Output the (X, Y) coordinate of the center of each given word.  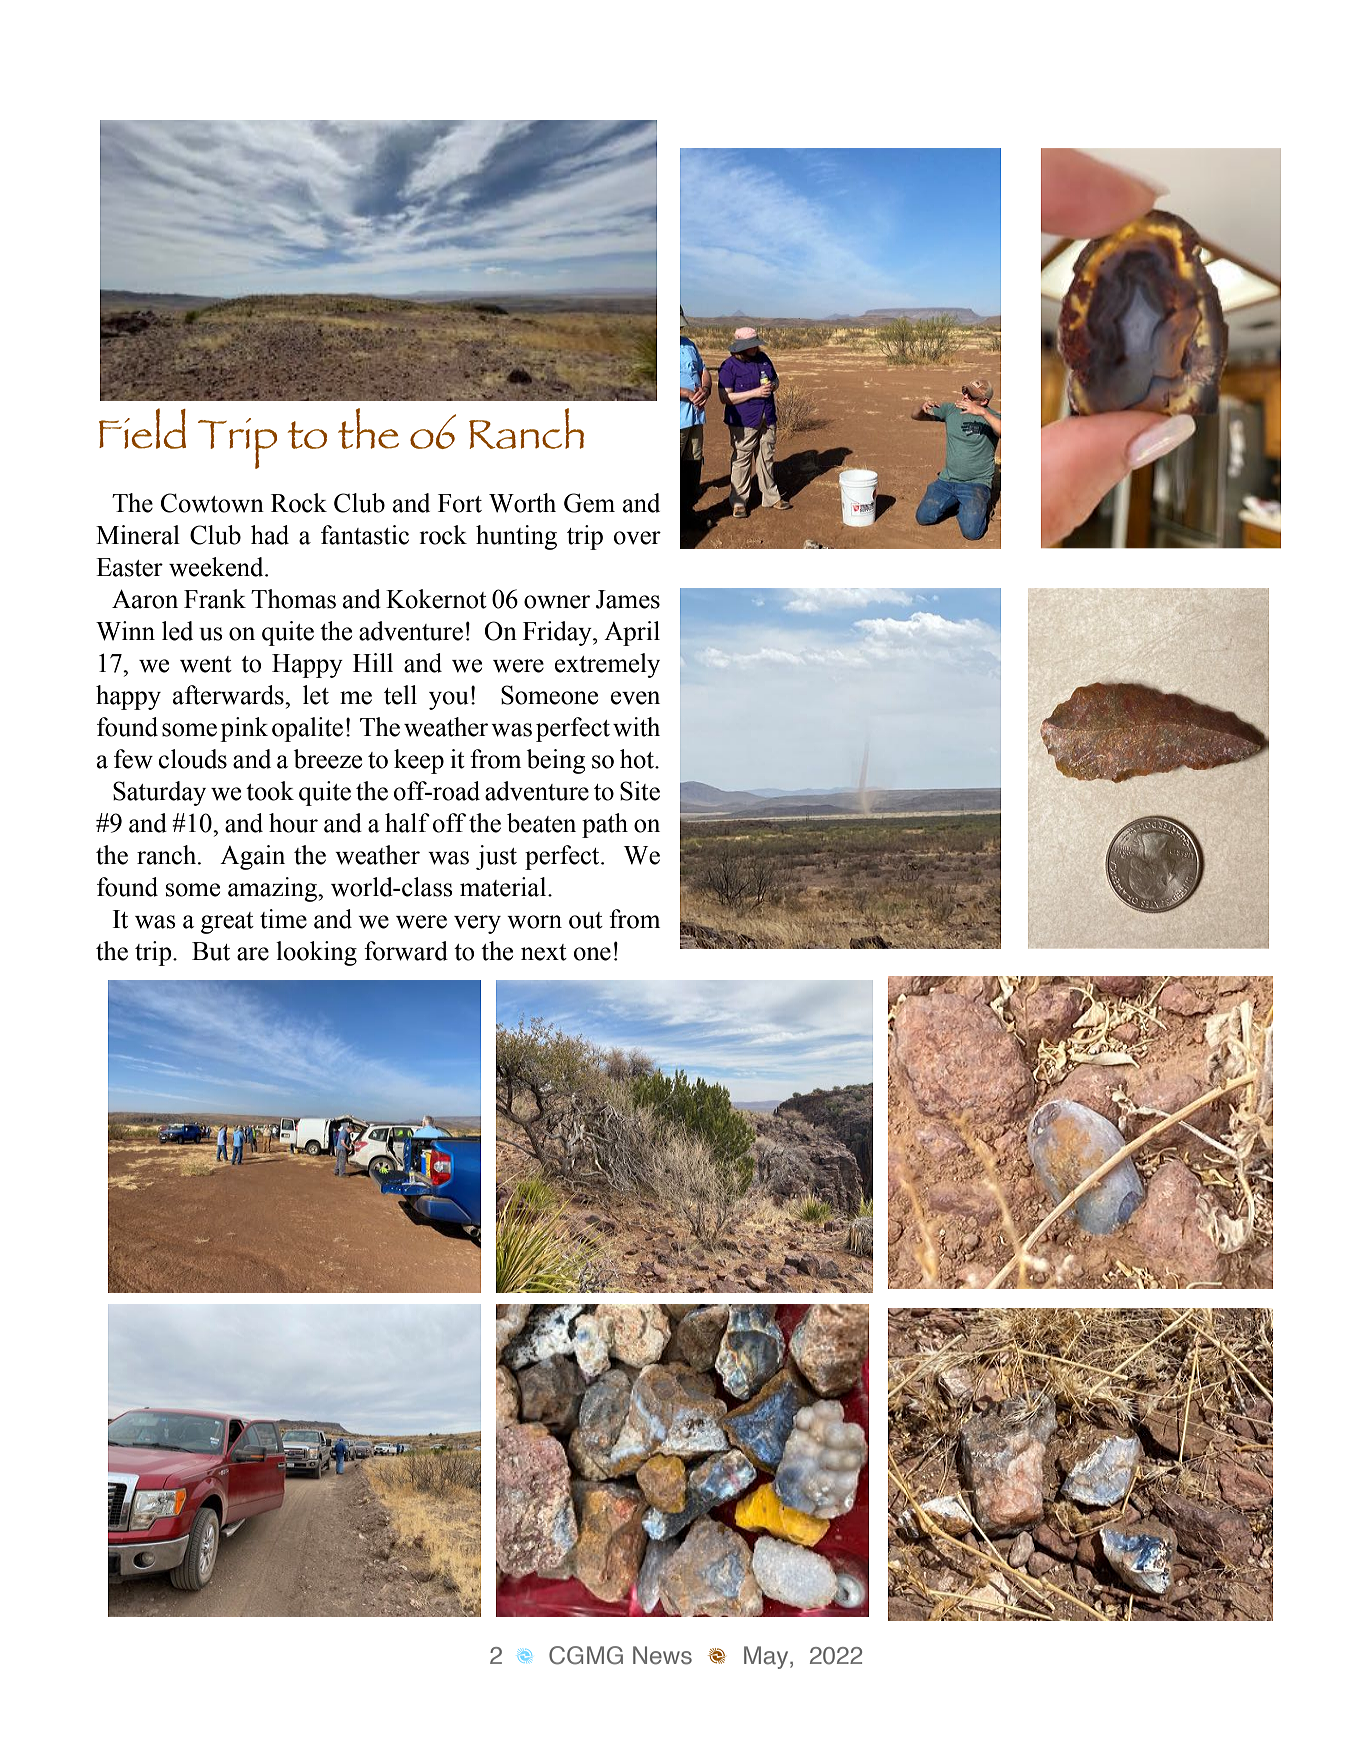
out (586, 920)
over (637, 538)
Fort (460, 503)
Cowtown (212, 503)
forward (406, 951)
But (211, 951)
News (662, 1655)
